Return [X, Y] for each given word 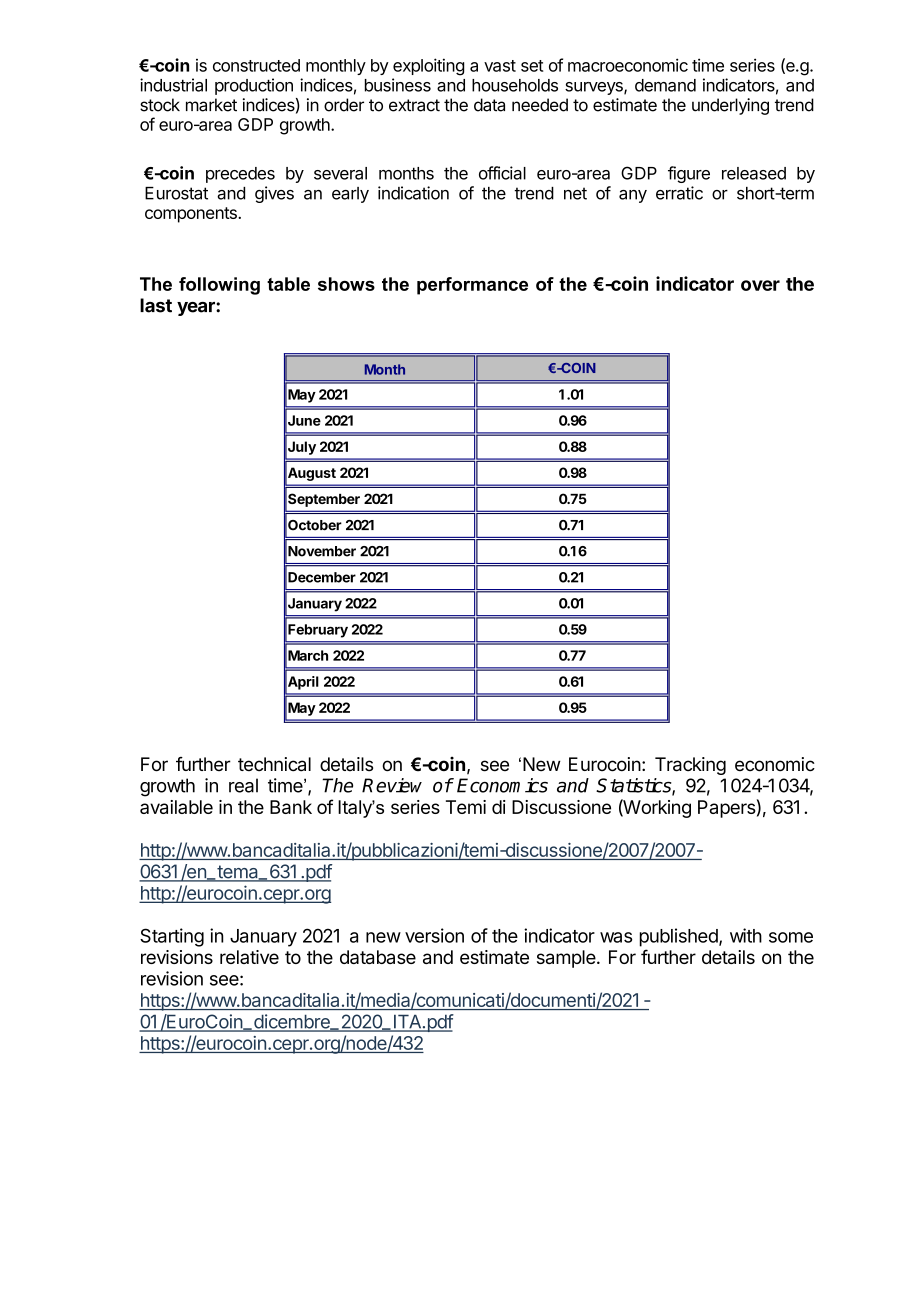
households [515, 85]
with [746, 935]
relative [249, 957]
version [434, 935]
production [254, 86]
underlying [730, 106]
